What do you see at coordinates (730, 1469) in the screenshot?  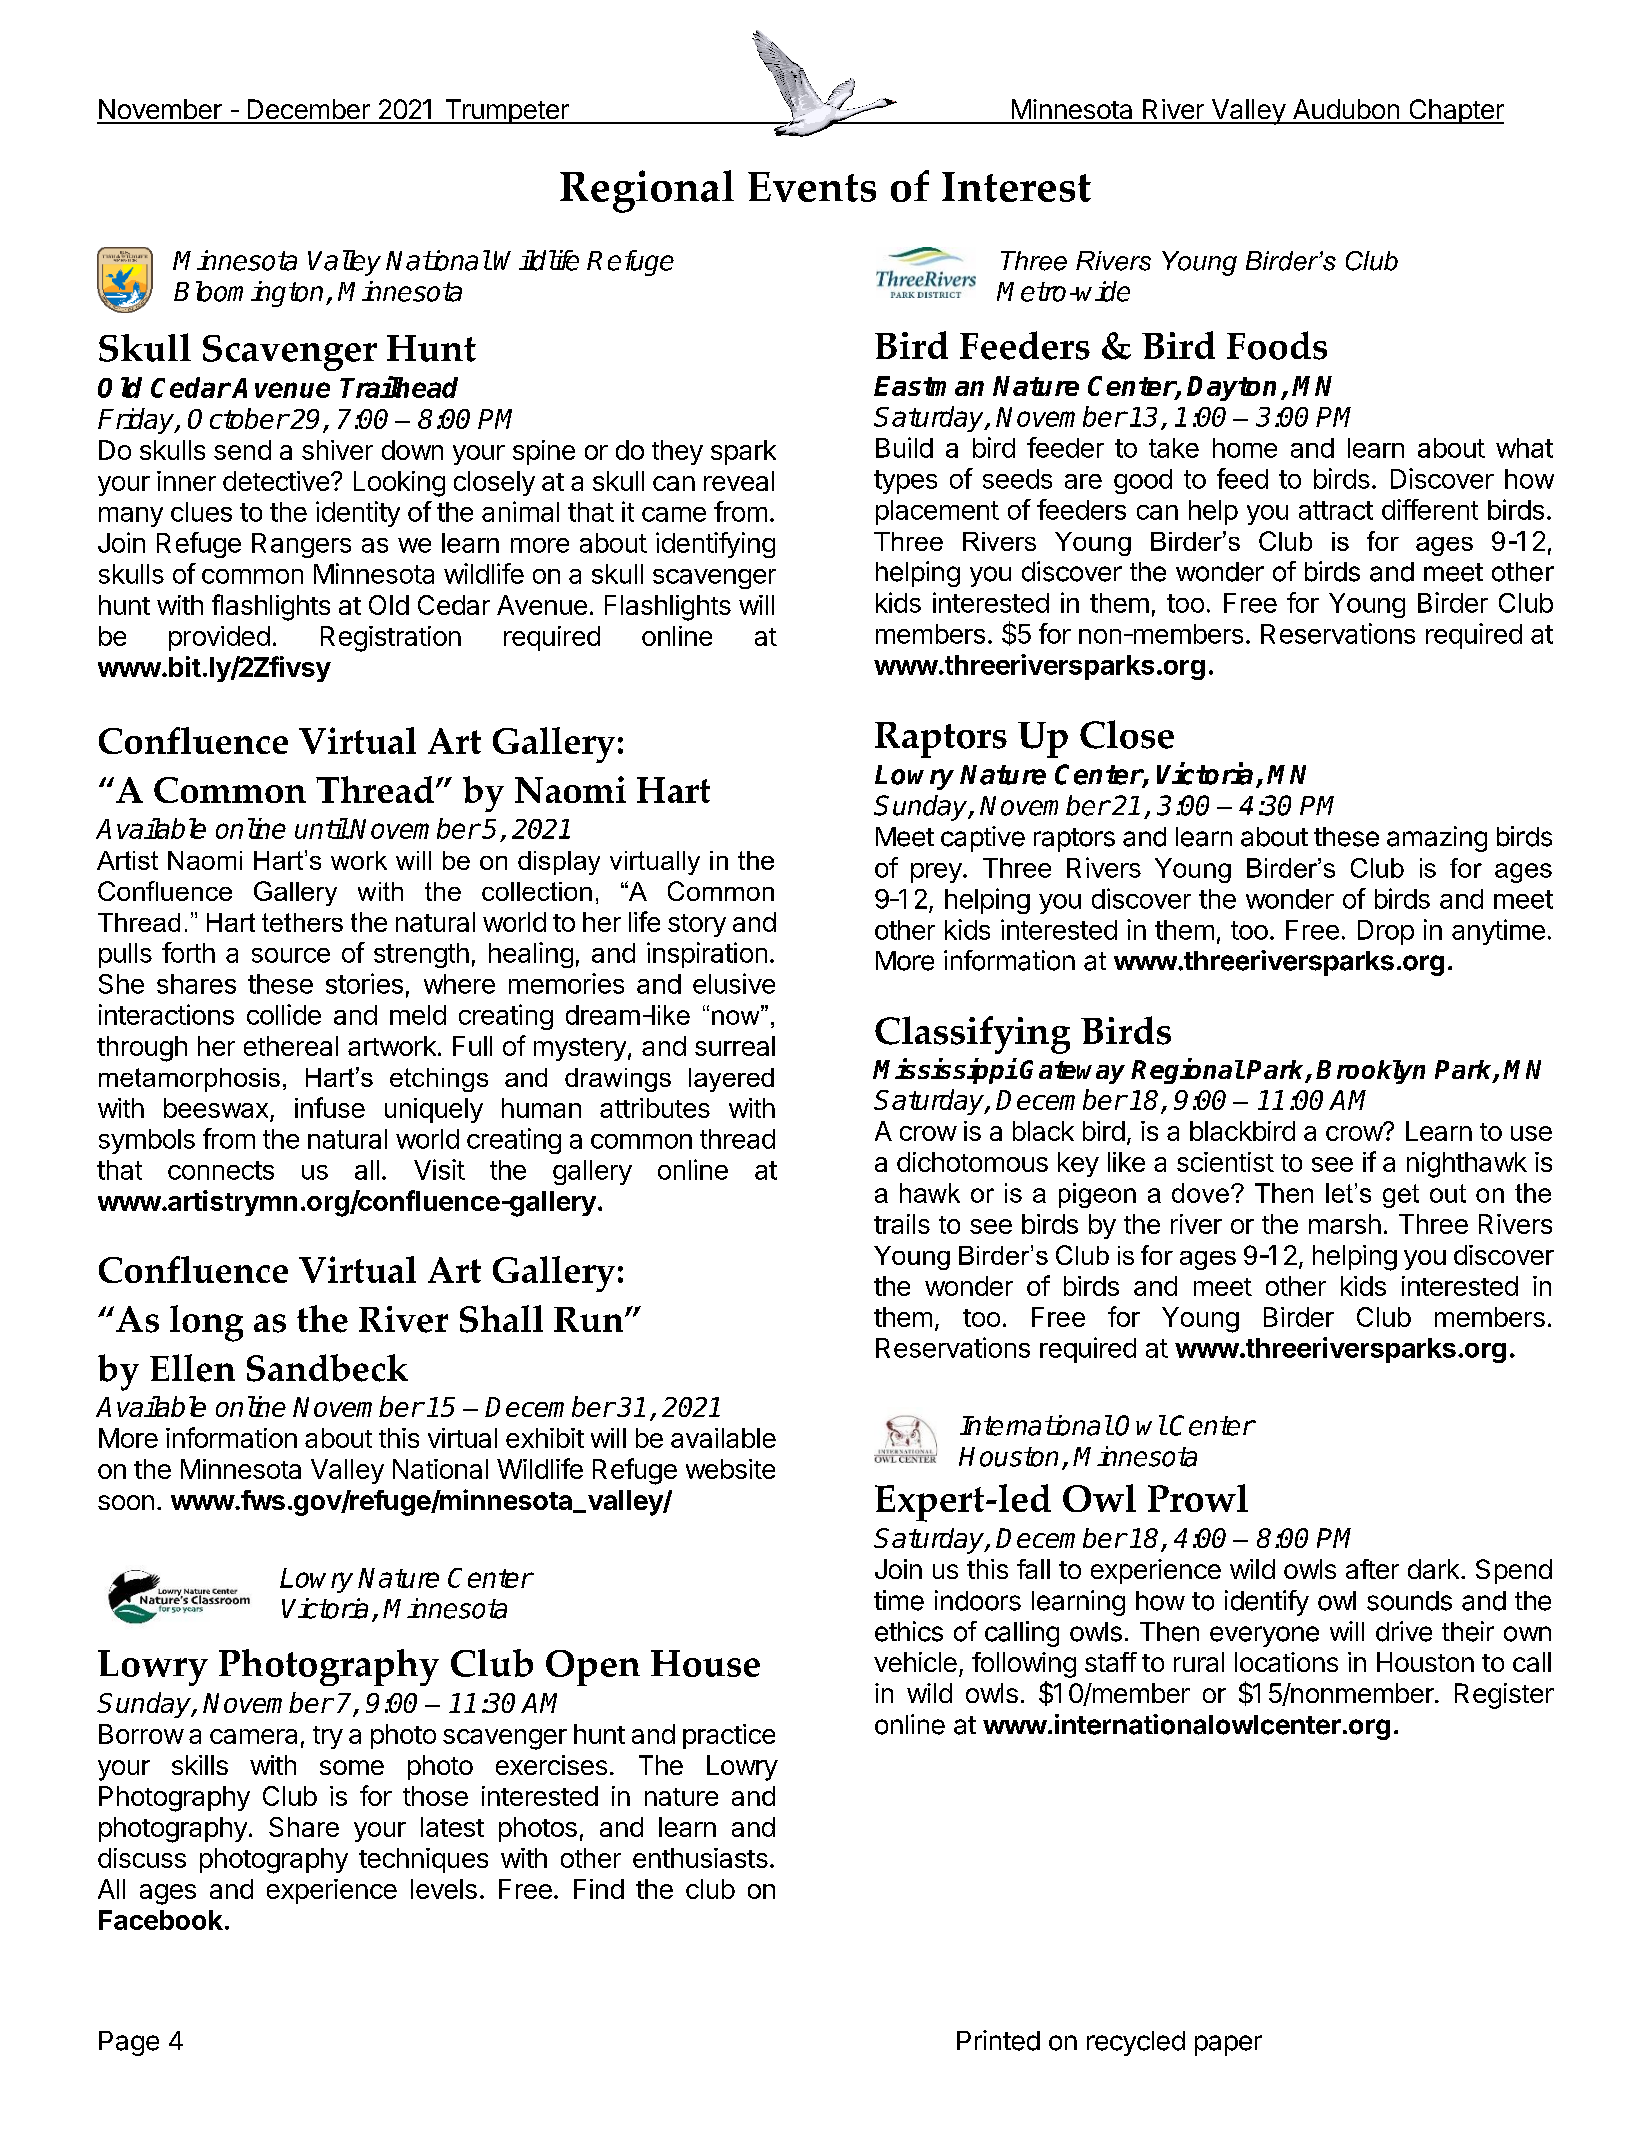 I see `website` at bounding box center [730, 1469].
